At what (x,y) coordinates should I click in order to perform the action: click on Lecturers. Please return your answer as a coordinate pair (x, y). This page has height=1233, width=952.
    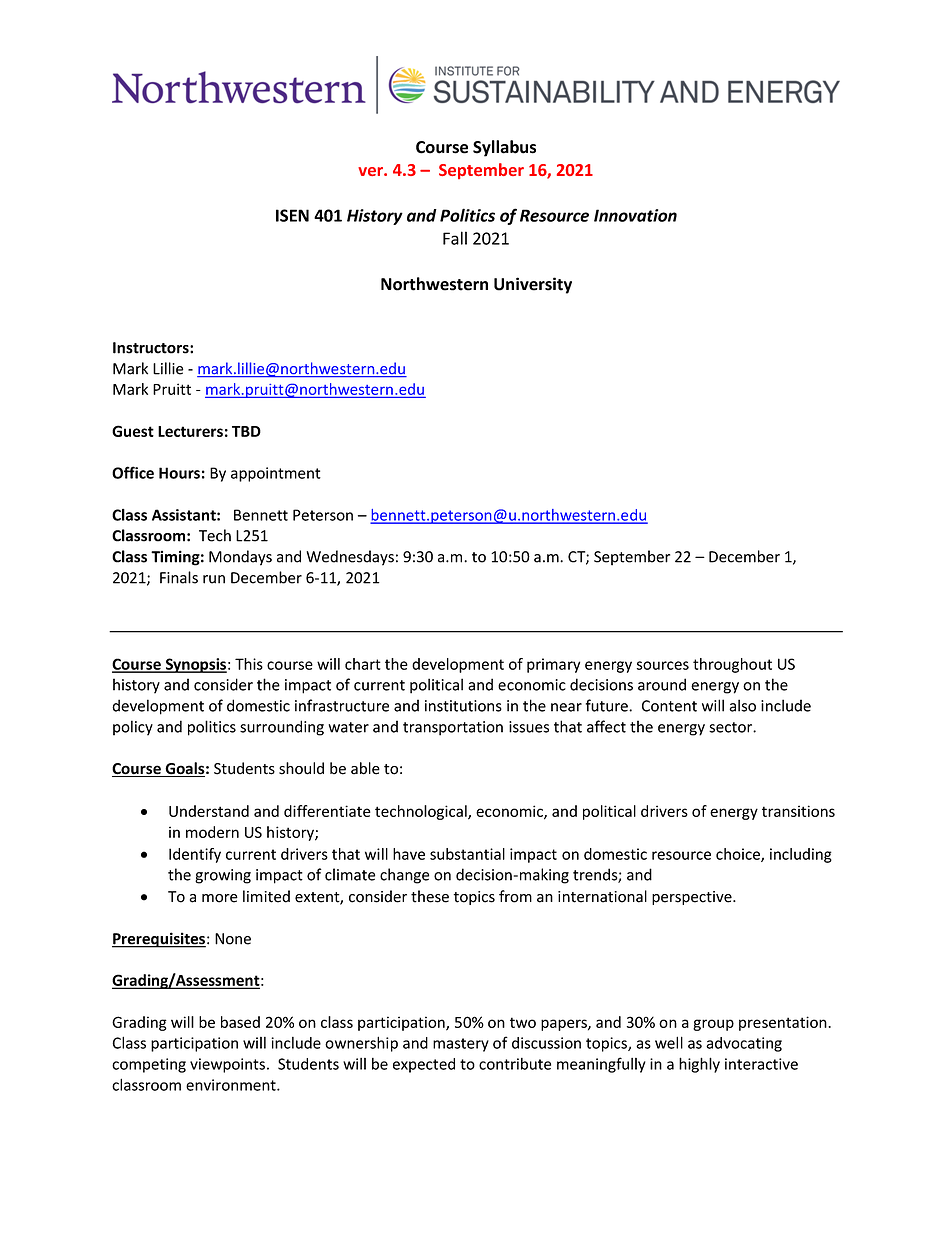
    Looking at the image, I should click on (190, 431).
